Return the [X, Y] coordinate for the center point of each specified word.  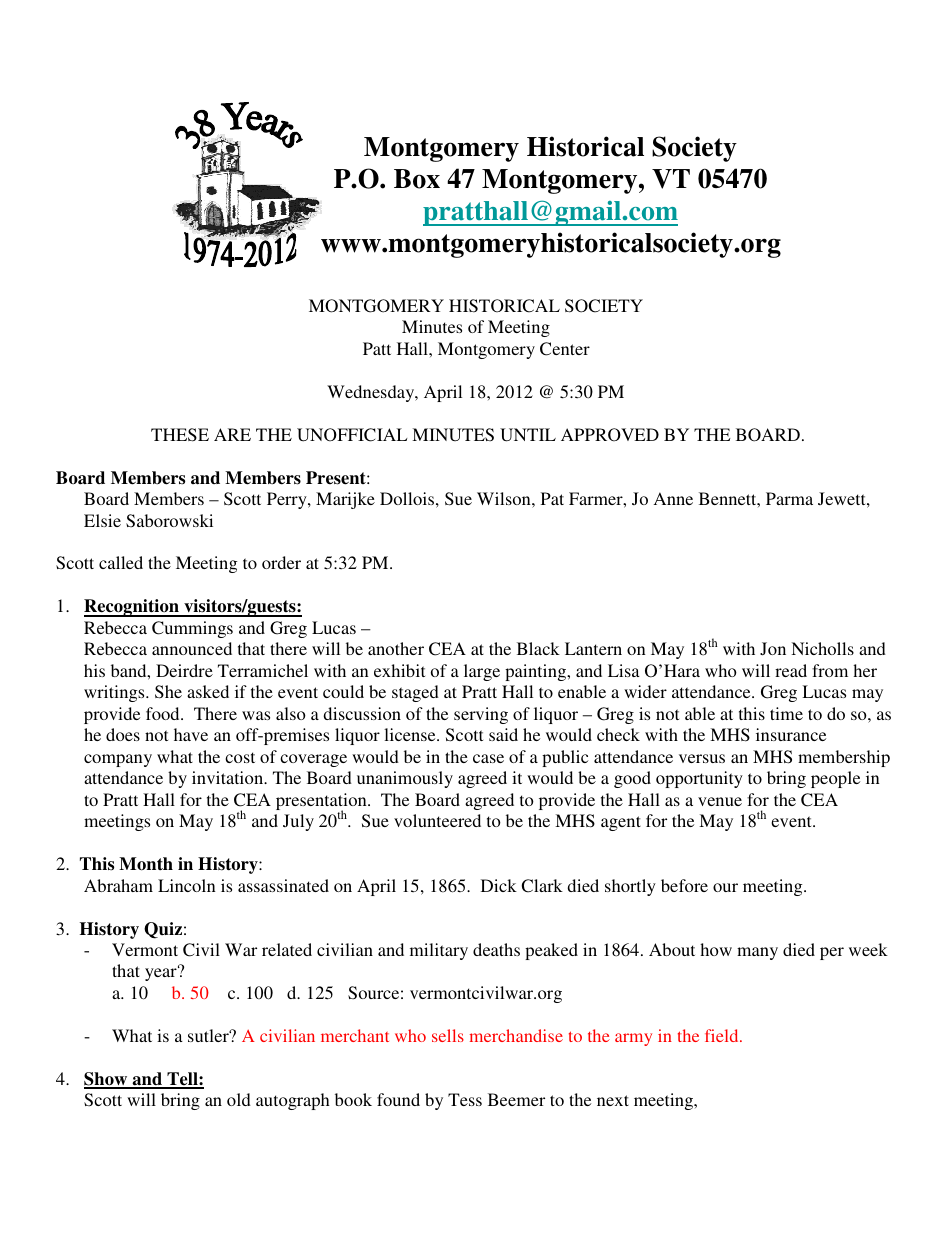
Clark [542, 886]
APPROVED [610, 435]
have [191, 734]
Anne [673, 498]
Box [417, 179]
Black [538, 648]
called [121, 562]
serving [481, 715]
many [757, 953]
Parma [789, 498]
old [239, 1099]
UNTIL [528, 435]
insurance [791, 734]
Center [565, 349]
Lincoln [187, 885]
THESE [180, 435]
